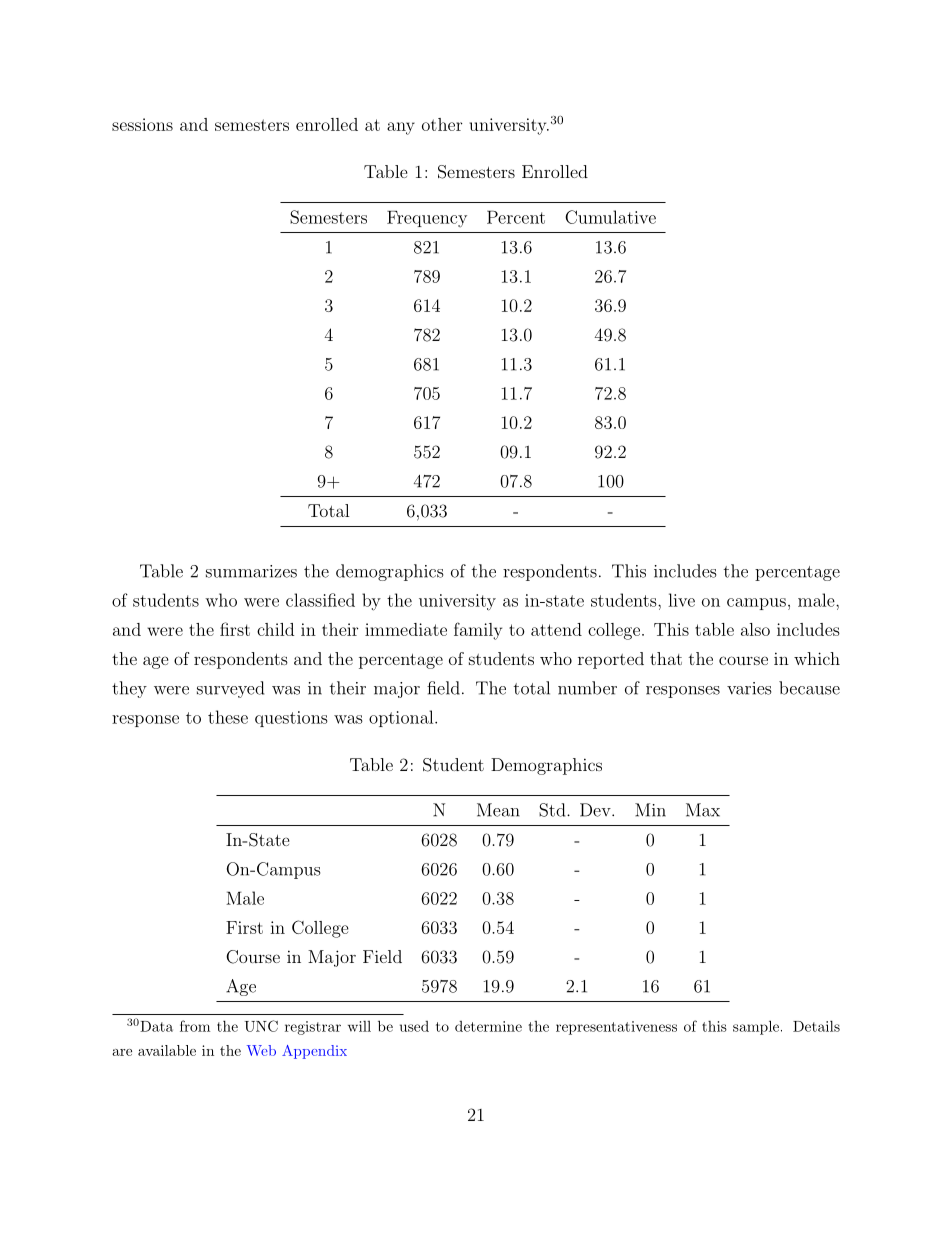  What do you see at coordinates (703, 810) in the screenshot?
I see `Max` at bounding box center [703, 810].
